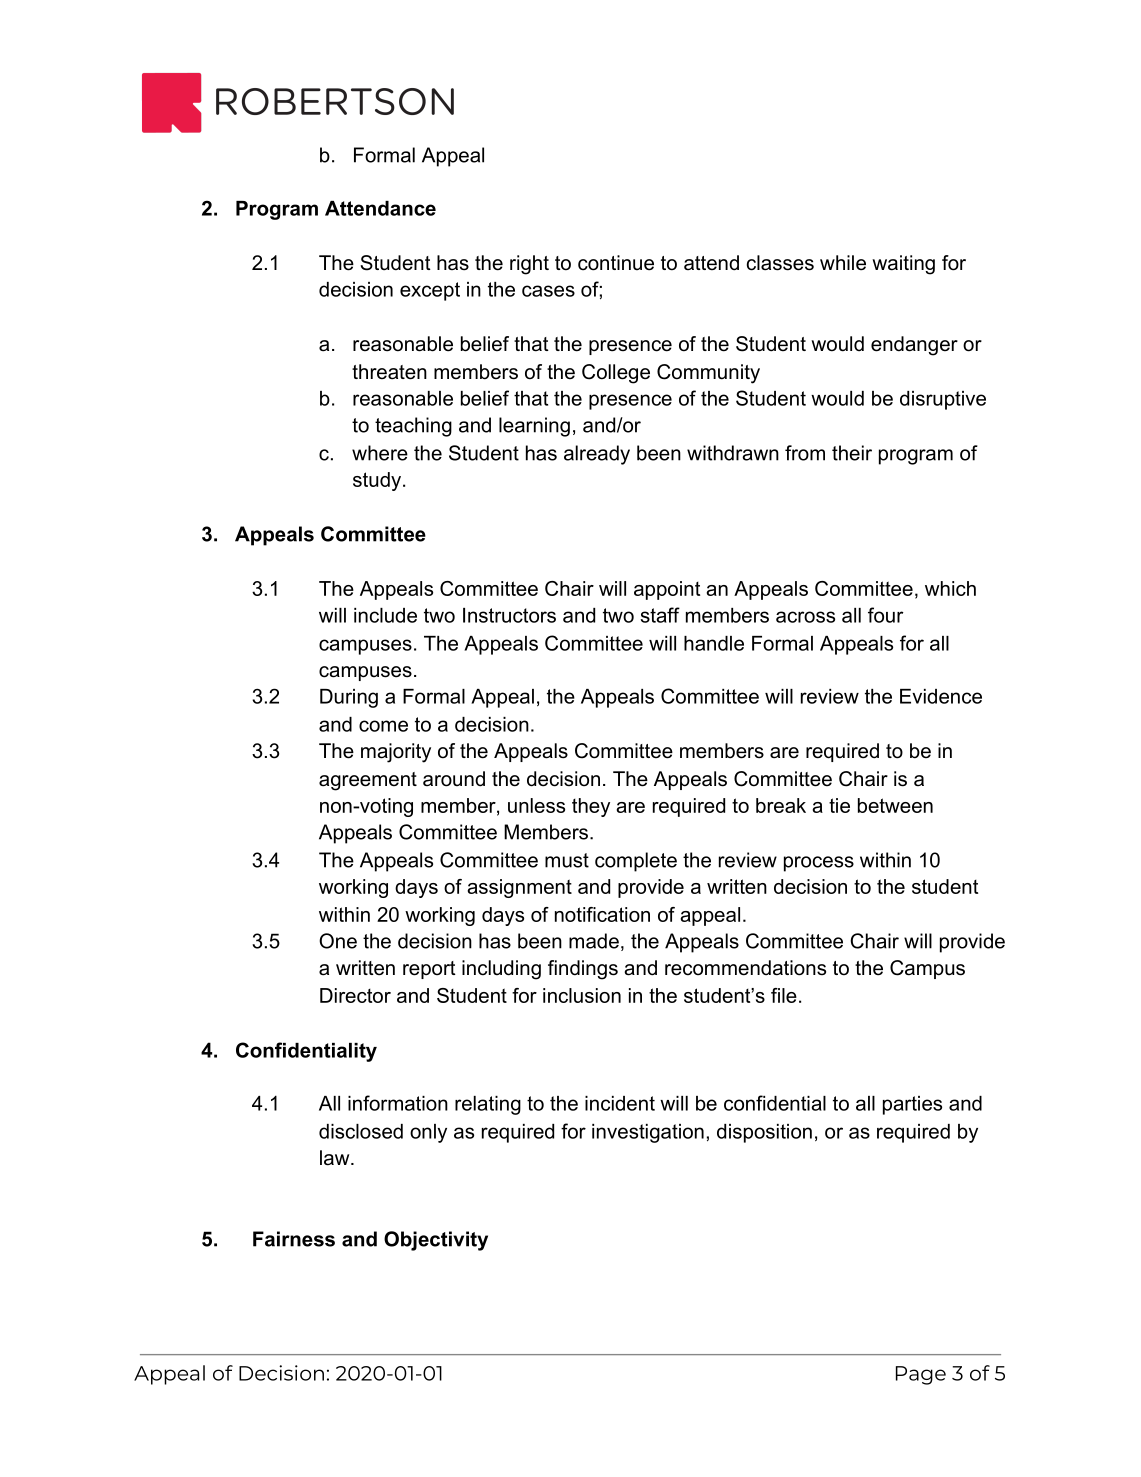  What do you see at coordinates (912, 1105) in the document?
I see `parties` at bounding box center [912, 1105].
